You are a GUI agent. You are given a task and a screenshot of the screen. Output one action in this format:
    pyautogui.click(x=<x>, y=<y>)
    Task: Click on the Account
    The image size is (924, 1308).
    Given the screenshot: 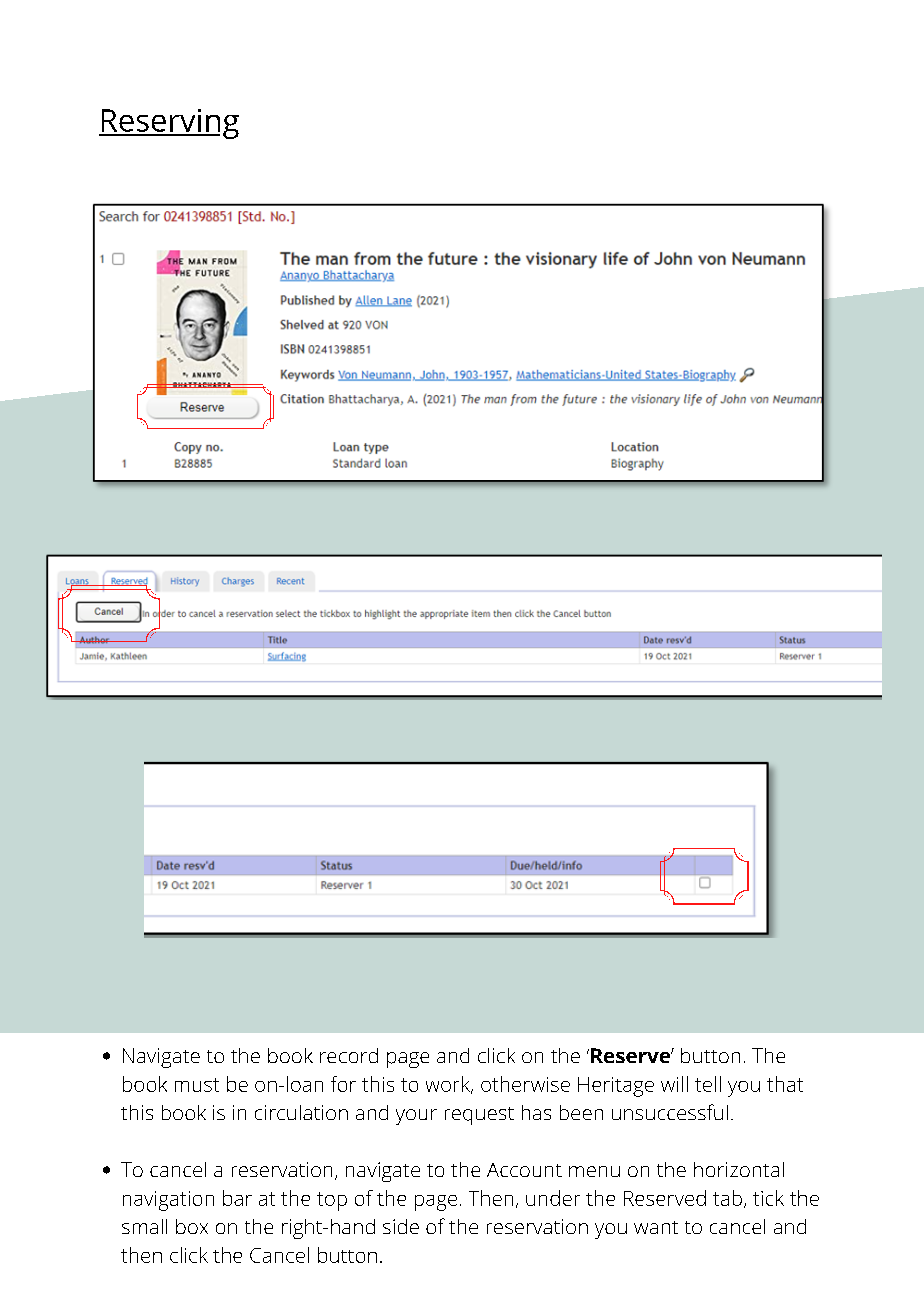 What is the action you would take?
    pyautogui.click(x=524, y=1170)
